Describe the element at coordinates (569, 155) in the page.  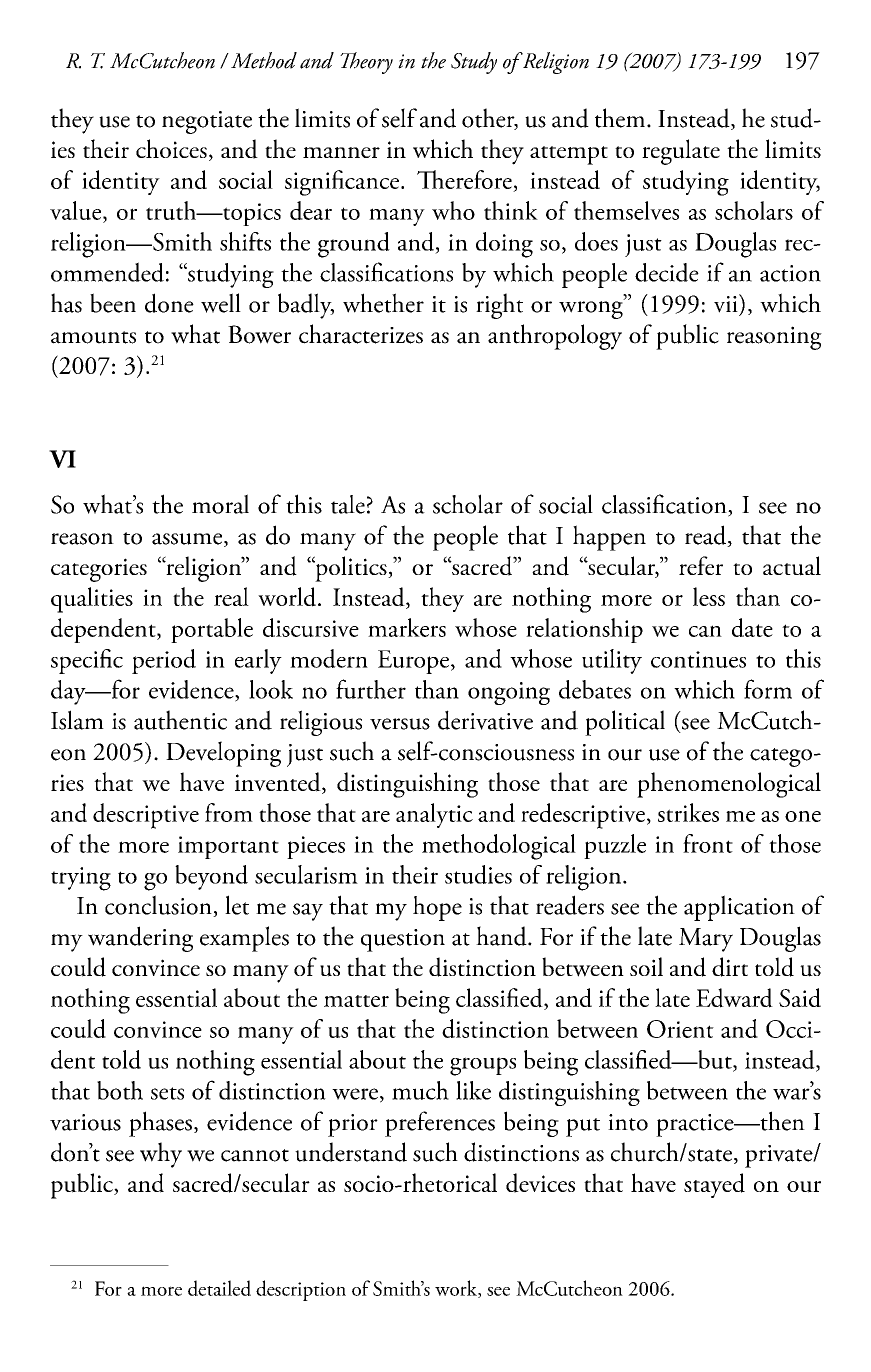
I see `attempt` at that location.
